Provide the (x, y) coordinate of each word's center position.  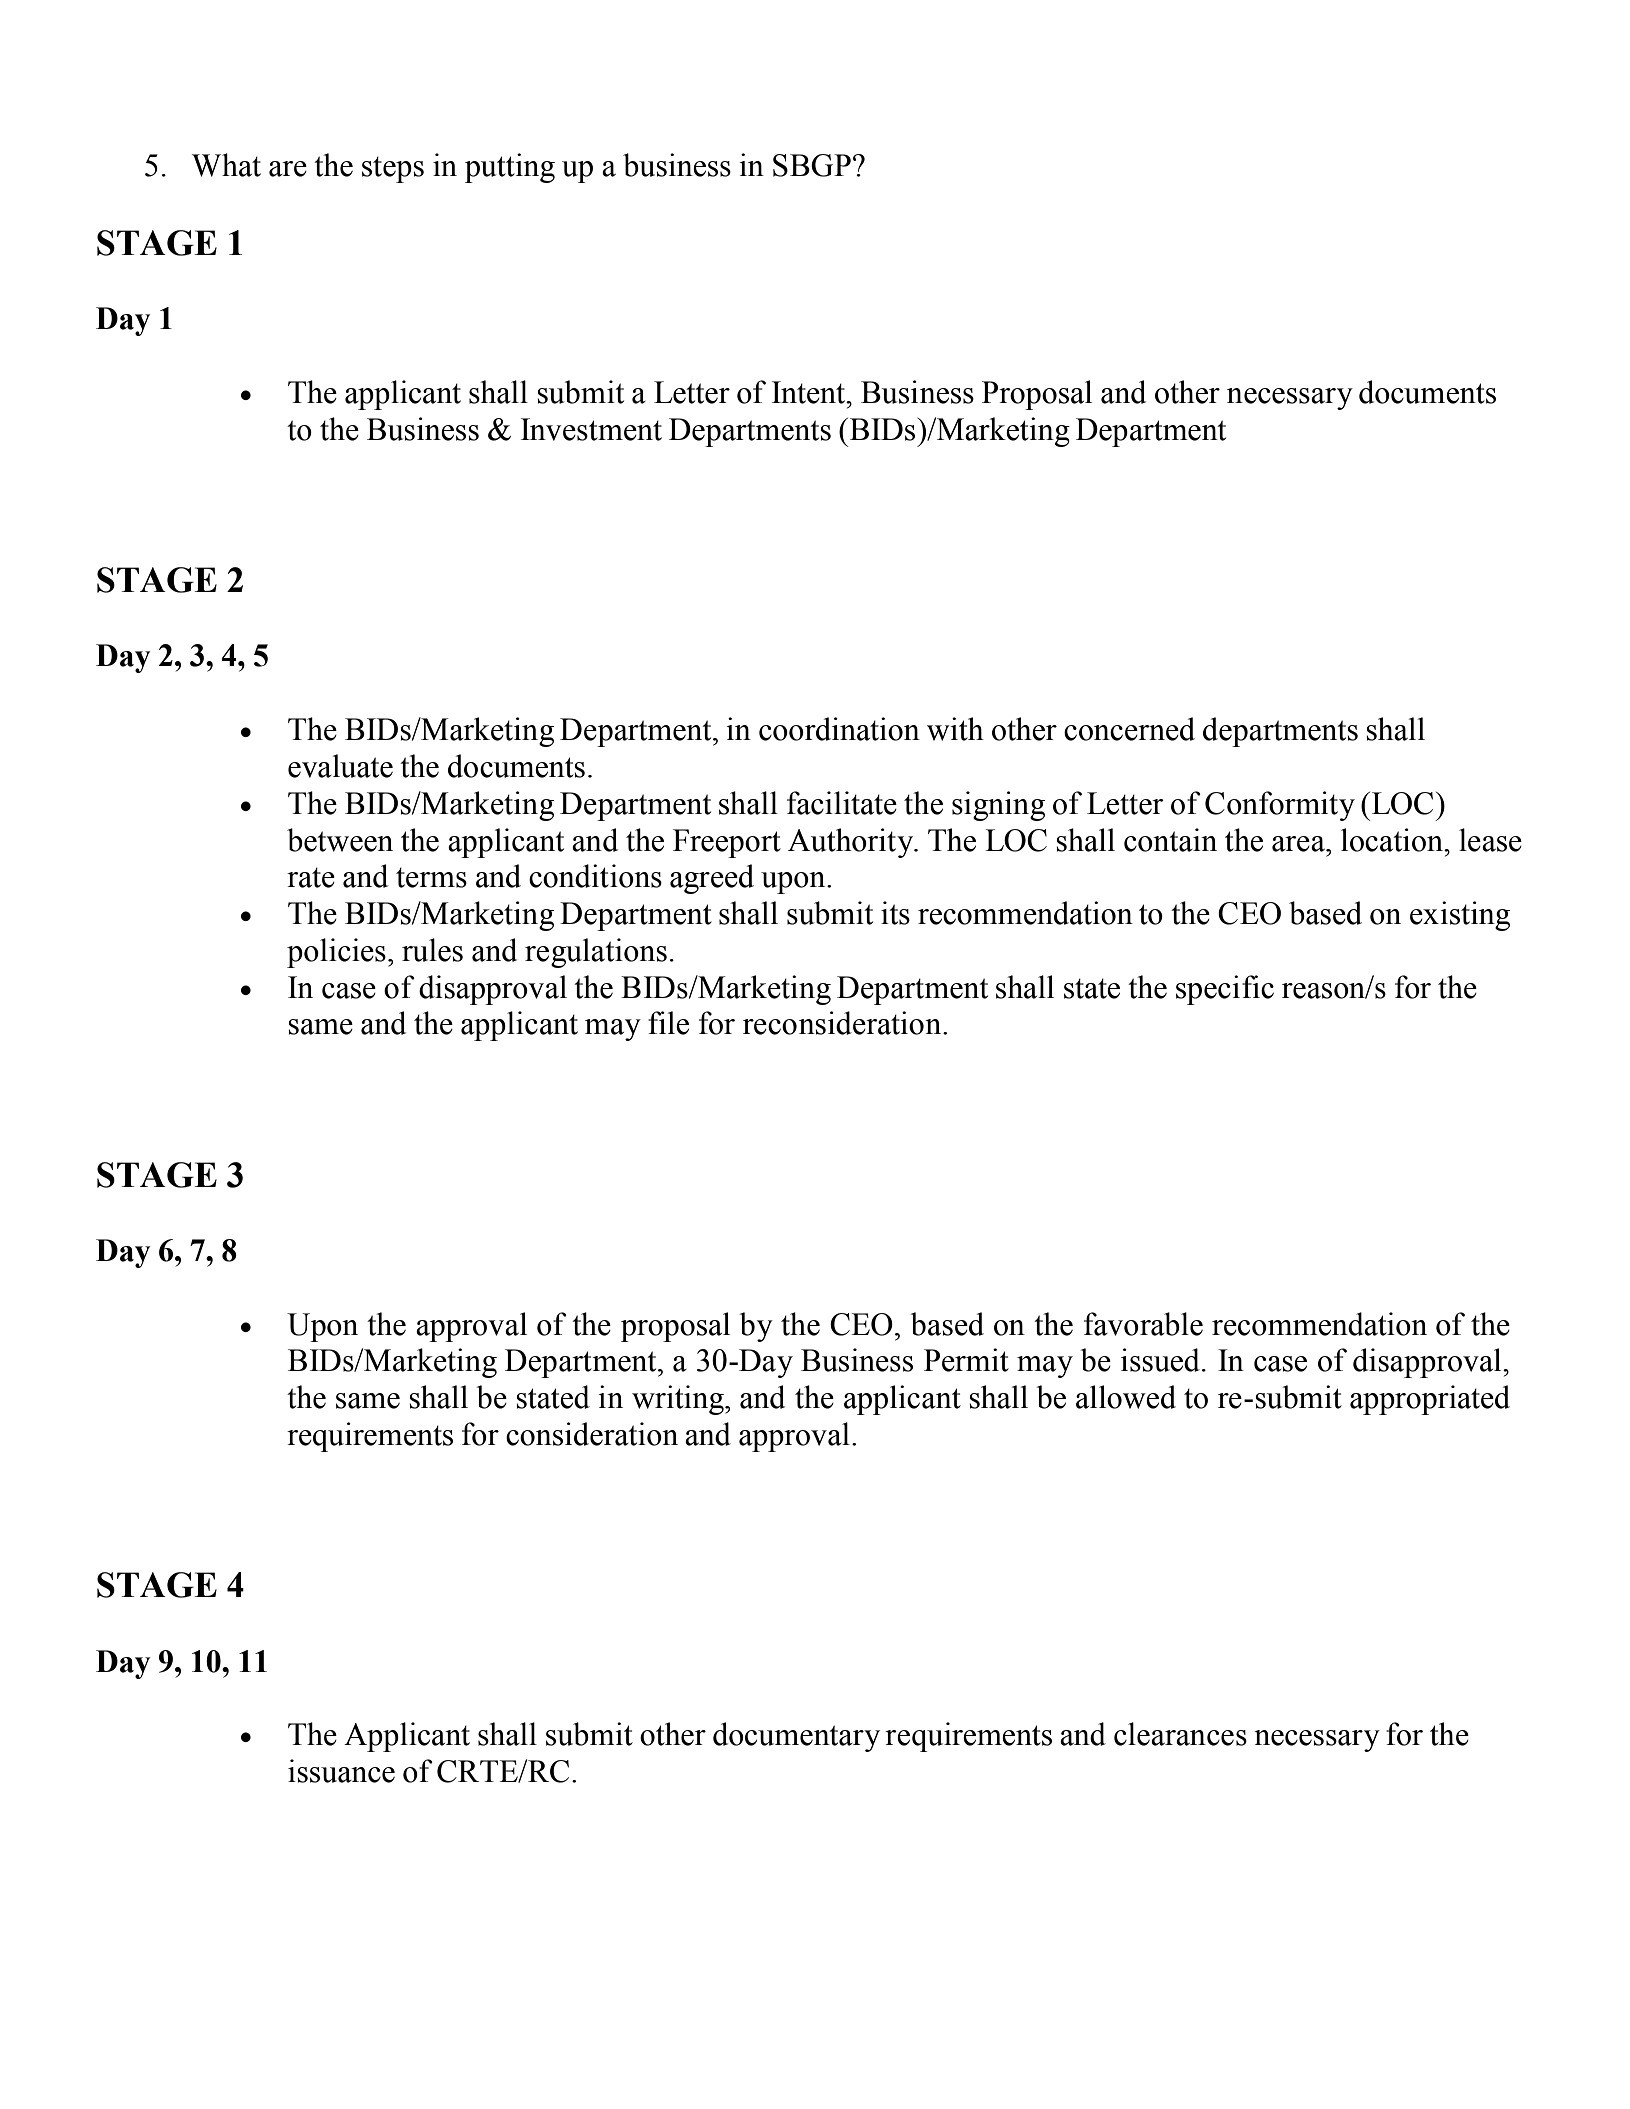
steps (393, 169)
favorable (1143, 1324)
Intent (810, 392)
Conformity (1280, 806)
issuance (341, 1771)
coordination (839, 729)
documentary (796, 1737)
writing (679, 1400)
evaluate (340, 766)
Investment (591, 429)
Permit (966, 1360)
